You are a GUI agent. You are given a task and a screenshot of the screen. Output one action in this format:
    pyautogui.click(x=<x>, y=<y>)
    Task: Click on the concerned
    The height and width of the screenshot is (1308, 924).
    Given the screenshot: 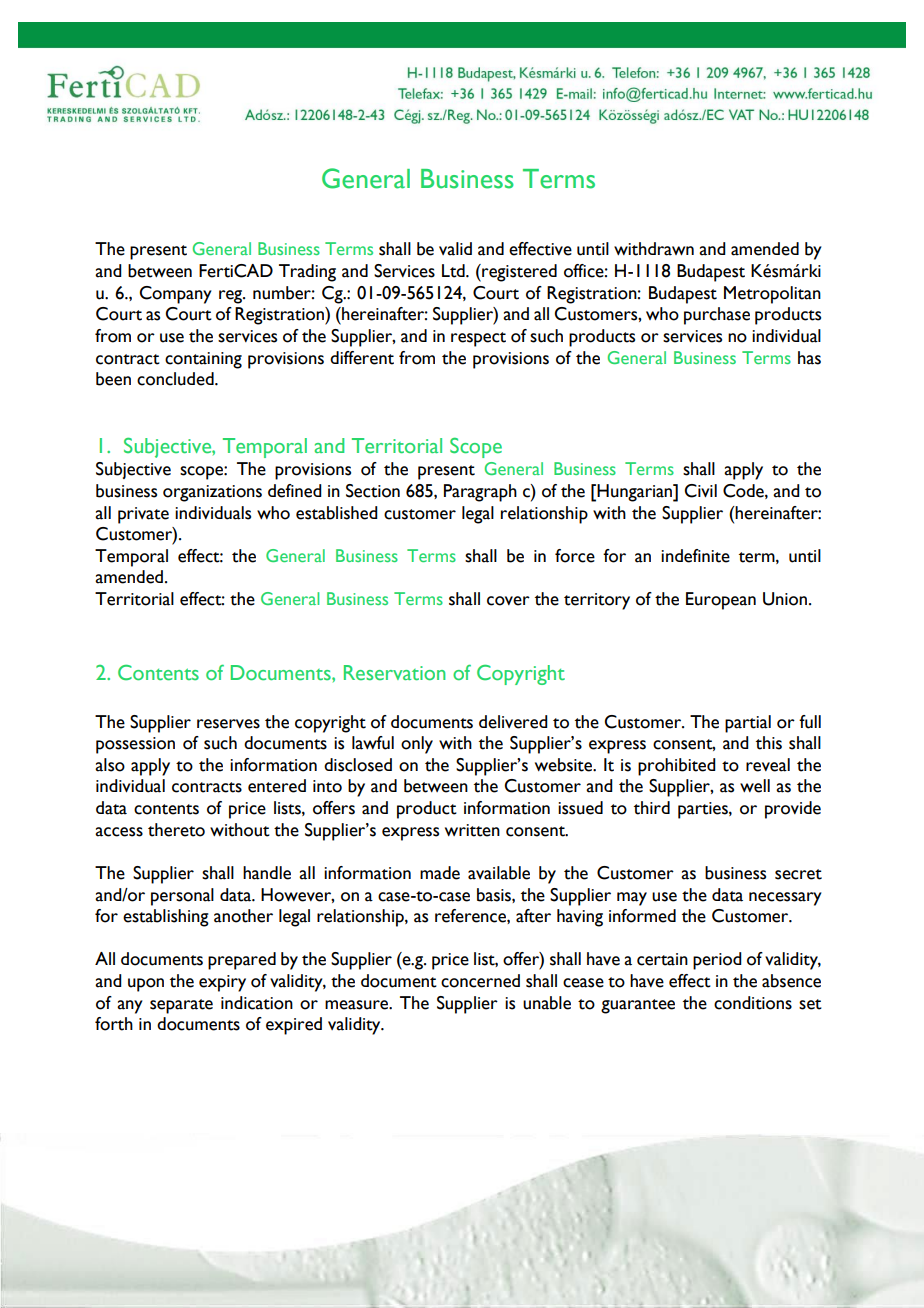 What is the action you would take?
    pyautogui.click(x=480, y=981)
